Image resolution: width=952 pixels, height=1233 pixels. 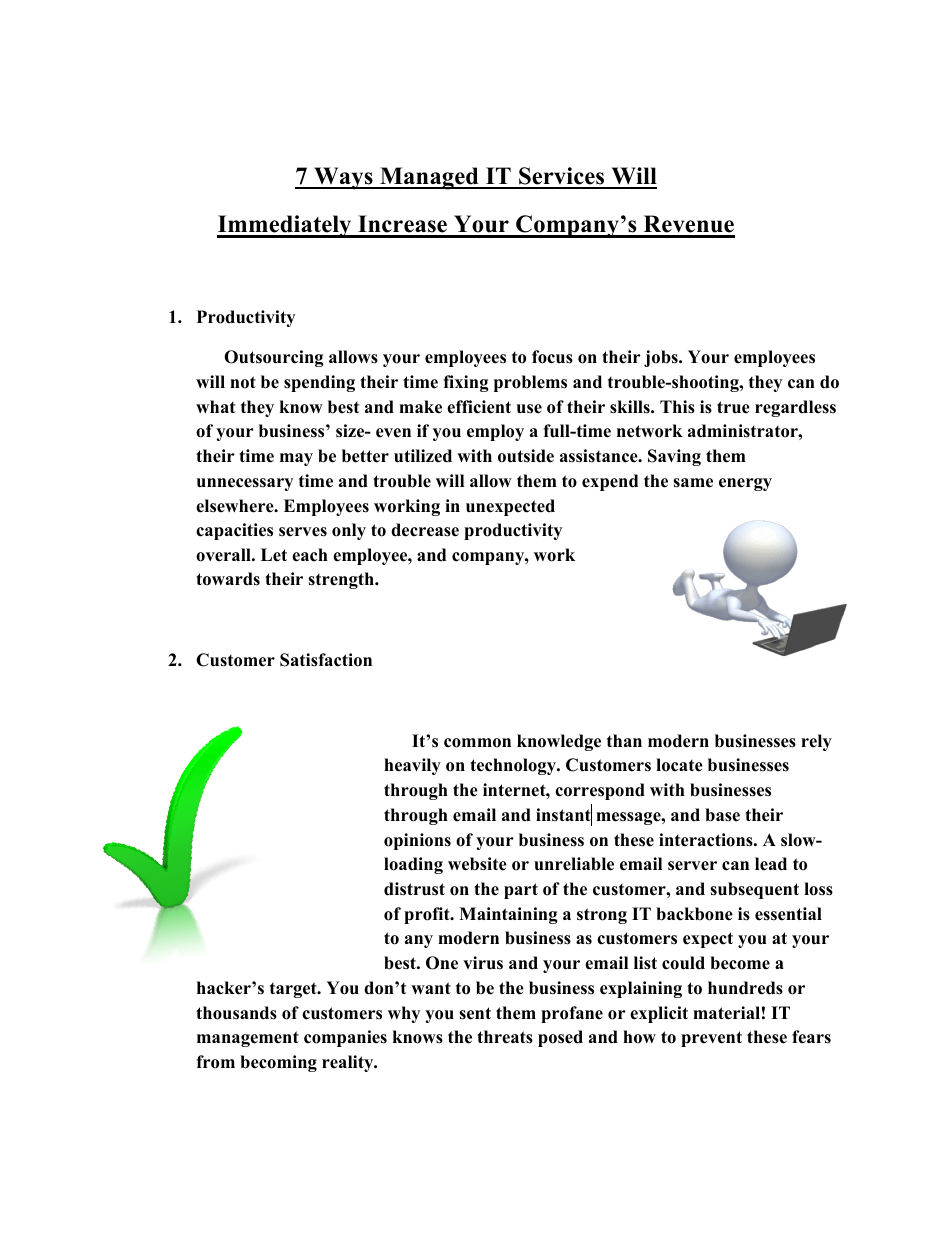 What do you see at coordinates (278, 1063) in the document?
I see `becoming` at bounding box center [278, 1063].
